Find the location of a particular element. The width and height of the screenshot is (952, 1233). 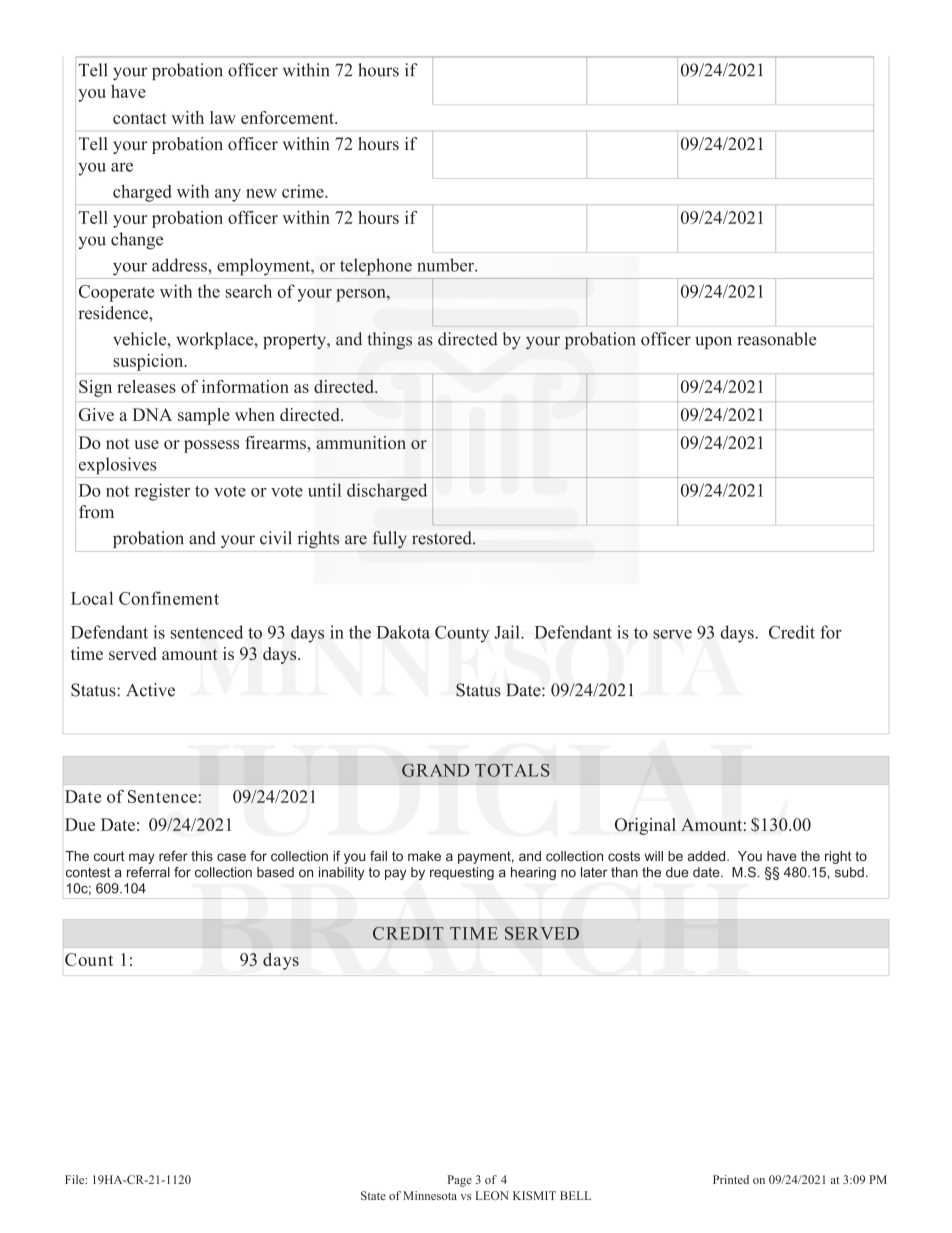

Page is located at coordinates (460, 1181).
